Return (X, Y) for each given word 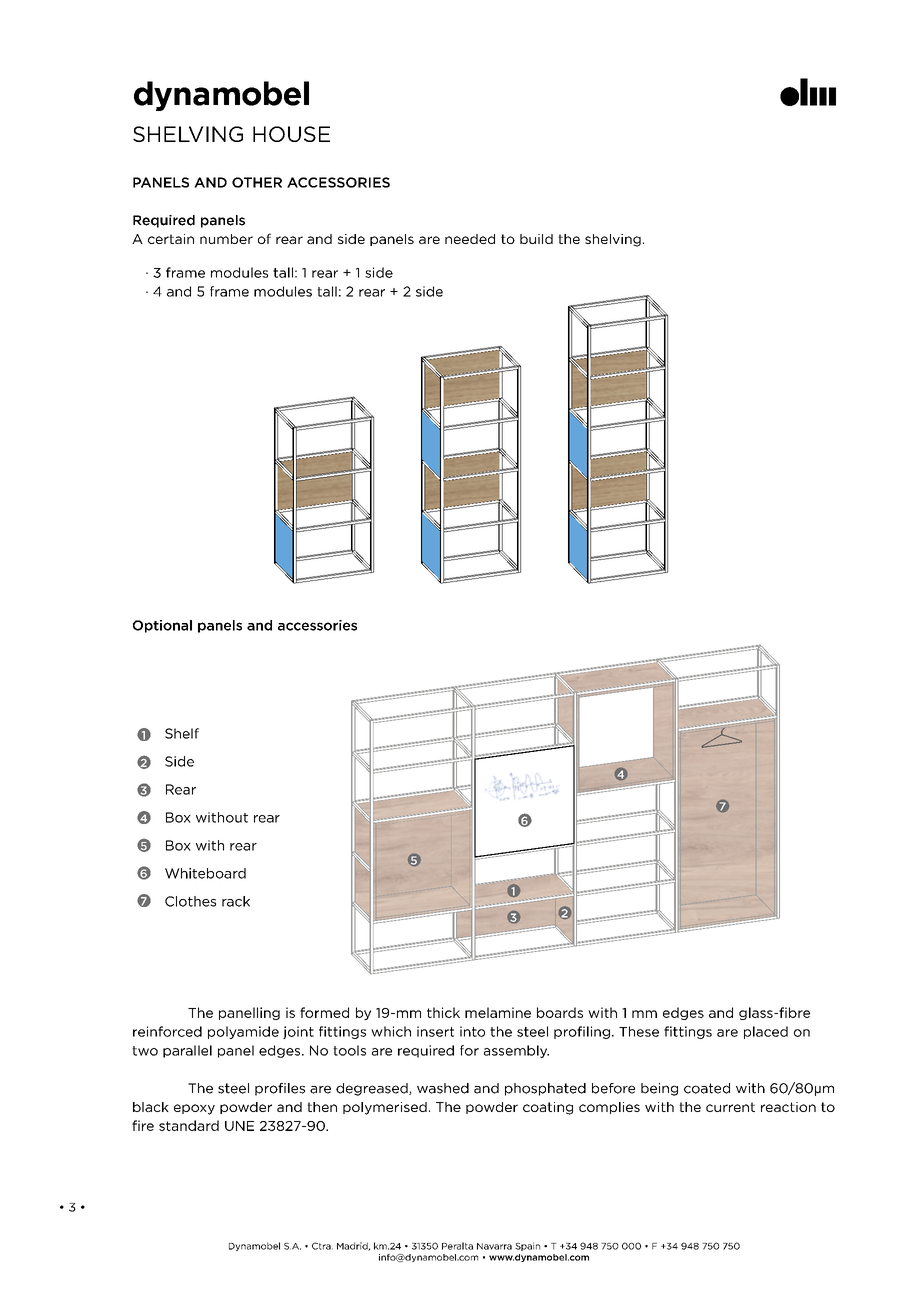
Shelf (182, 733)
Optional (162, 626)
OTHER (257, 182)
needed (470, 239)
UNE (239, 1126)
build (536, 239)
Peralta (457, 1246)
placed (766, 1032)
